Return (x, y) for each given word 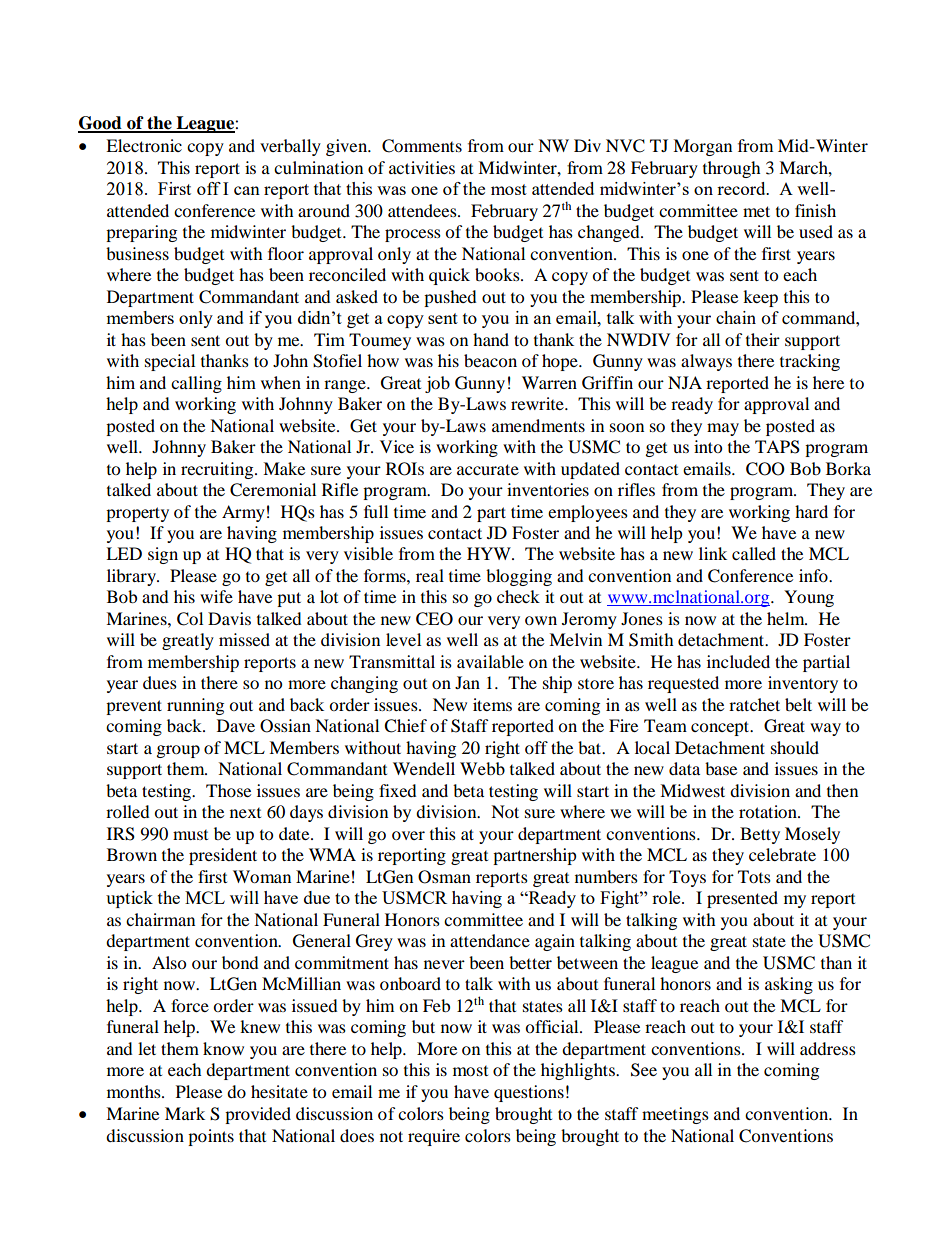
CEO (434, 619)
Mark (185, 1113)
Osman (444, 877)
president (223, 856)
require (434, 1137)
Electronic (144, 145)
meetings (675, 1115)
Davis (229, 618)
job (437, 384)
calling (196, 384)
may (723, 429)
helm (787, 618)
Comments (422, 146)
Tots (754, 876)
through (732, 169)
